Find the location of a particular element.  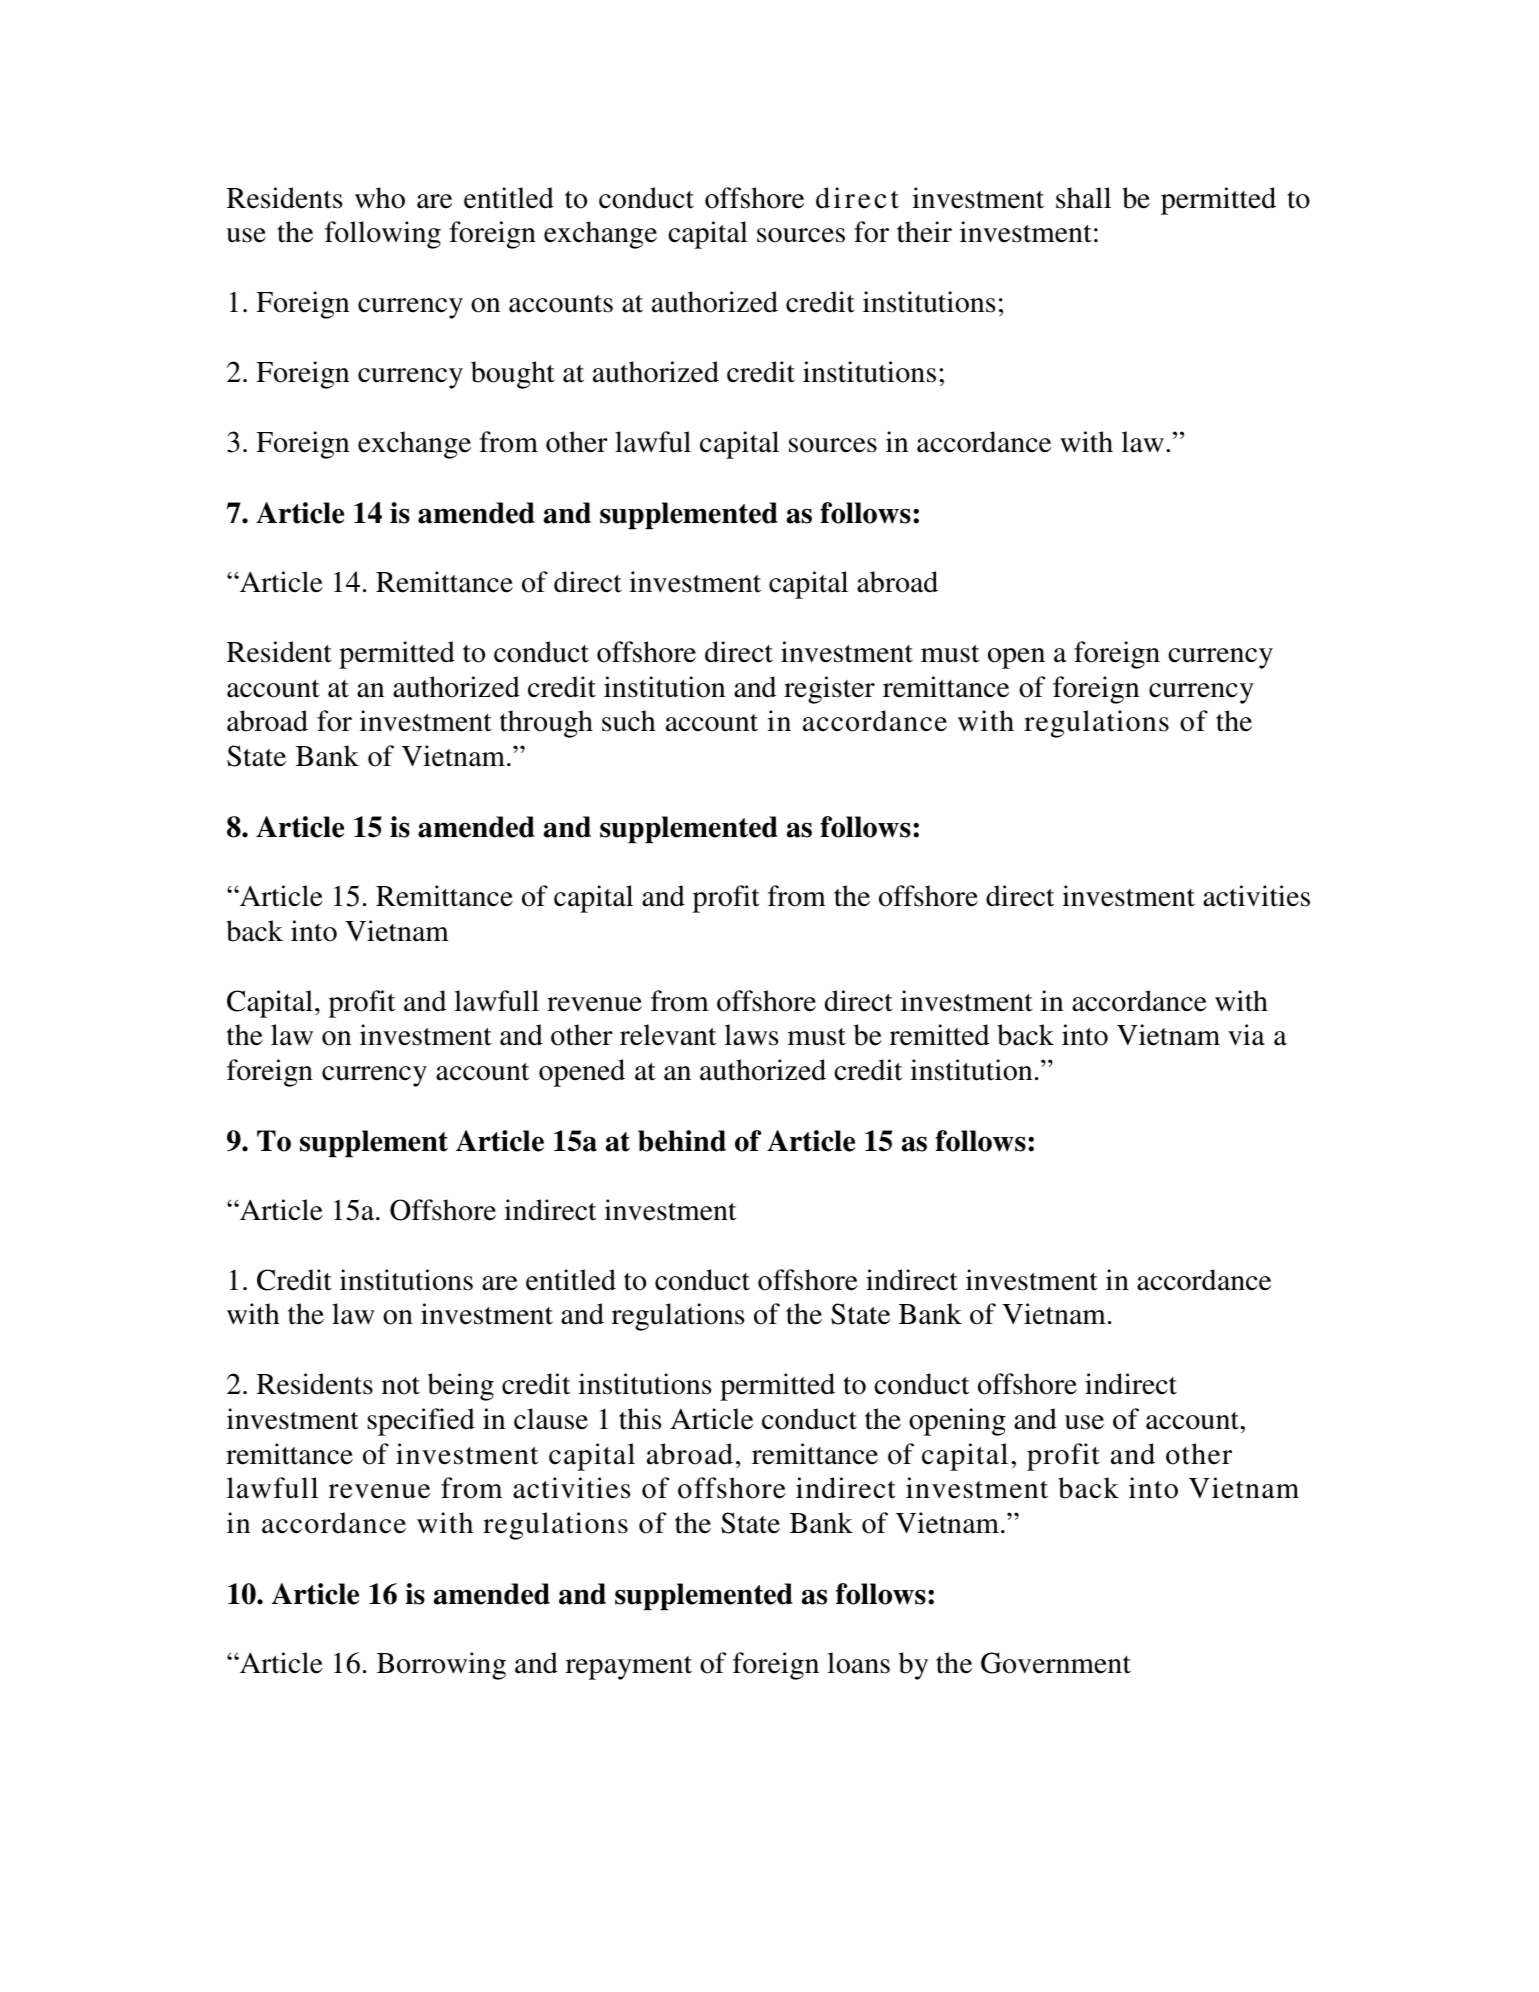

through is located at coordinates (546, 724).
